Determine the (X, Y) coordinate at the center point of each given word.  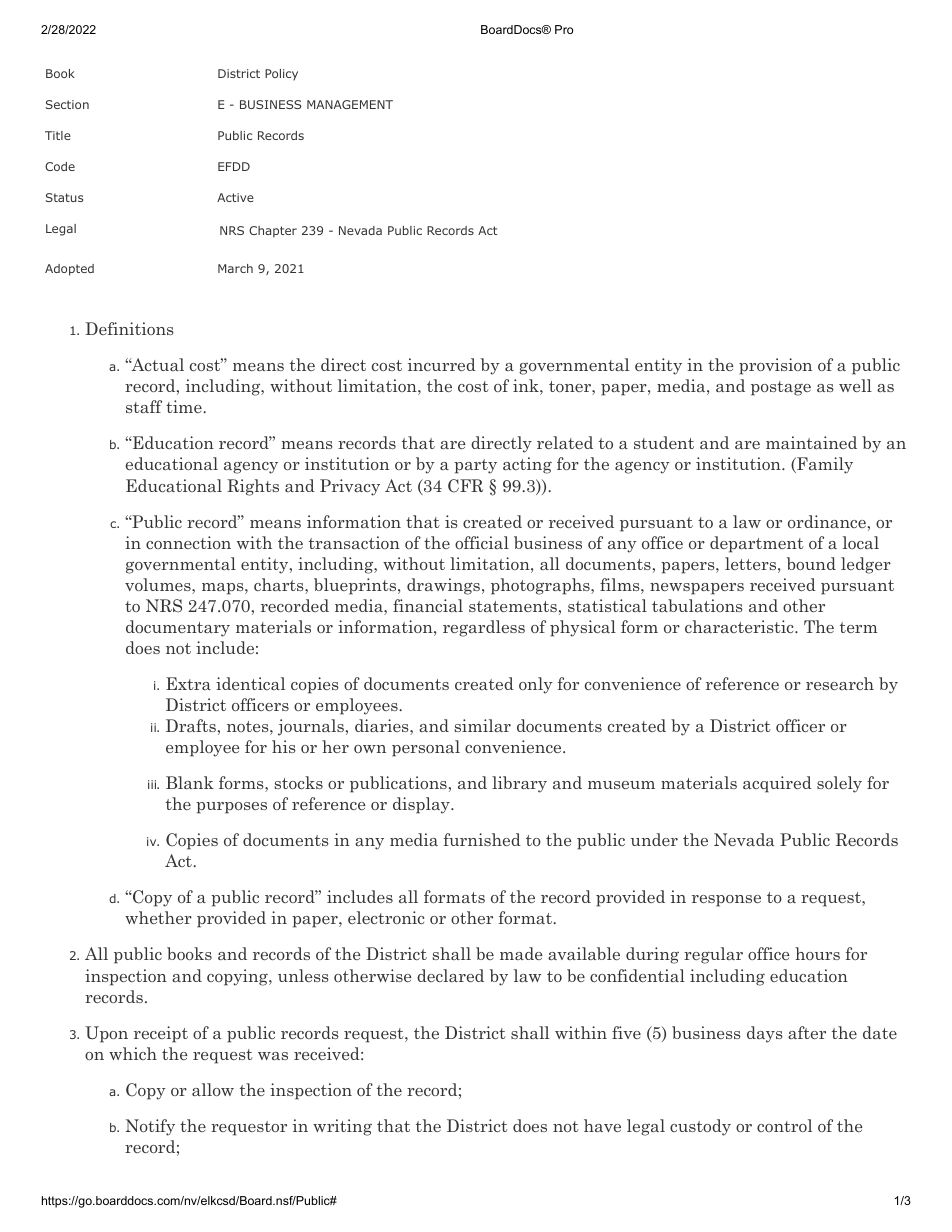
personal (426, 748)
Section (67, 104)
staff (144, 406)
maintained (811, 442)
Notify (150, 1127)
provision (775, 366)
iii (153, 784)
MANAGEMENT (350, 104)
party (475, 466)
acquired (777, 784)
